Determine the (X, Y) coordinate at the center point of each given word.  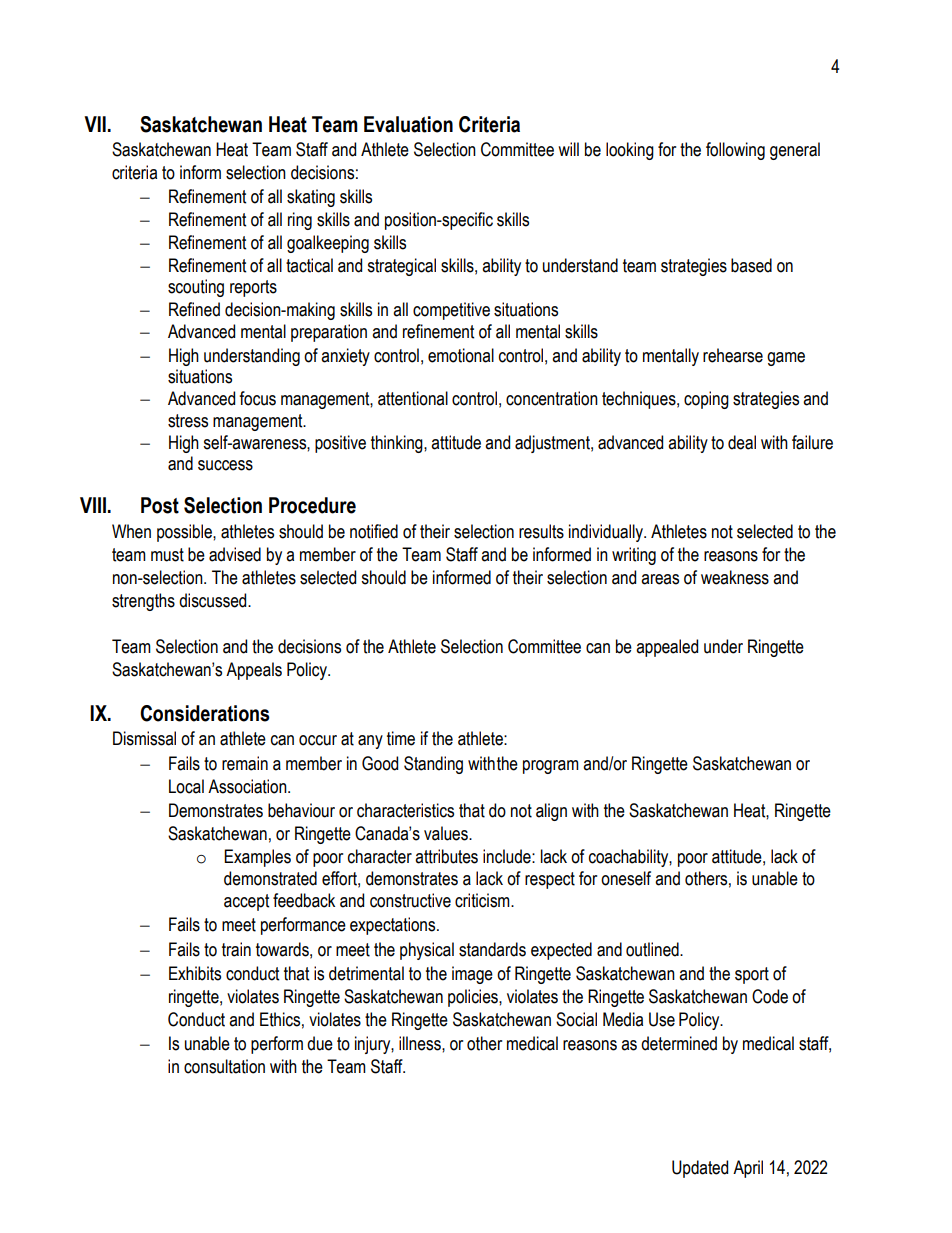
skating (311, 198)
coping (706, 400)
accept (246, 902)
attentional (413, 398)
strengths (143, 602)
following (735, 151)
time (401, 738)
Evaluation (408, 124)
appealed (667, 648)
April (748, 1169)
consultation (224, 1066)
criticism (483, 900)
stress (188, 421)
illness (421, 1043)
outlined (653, 949)
